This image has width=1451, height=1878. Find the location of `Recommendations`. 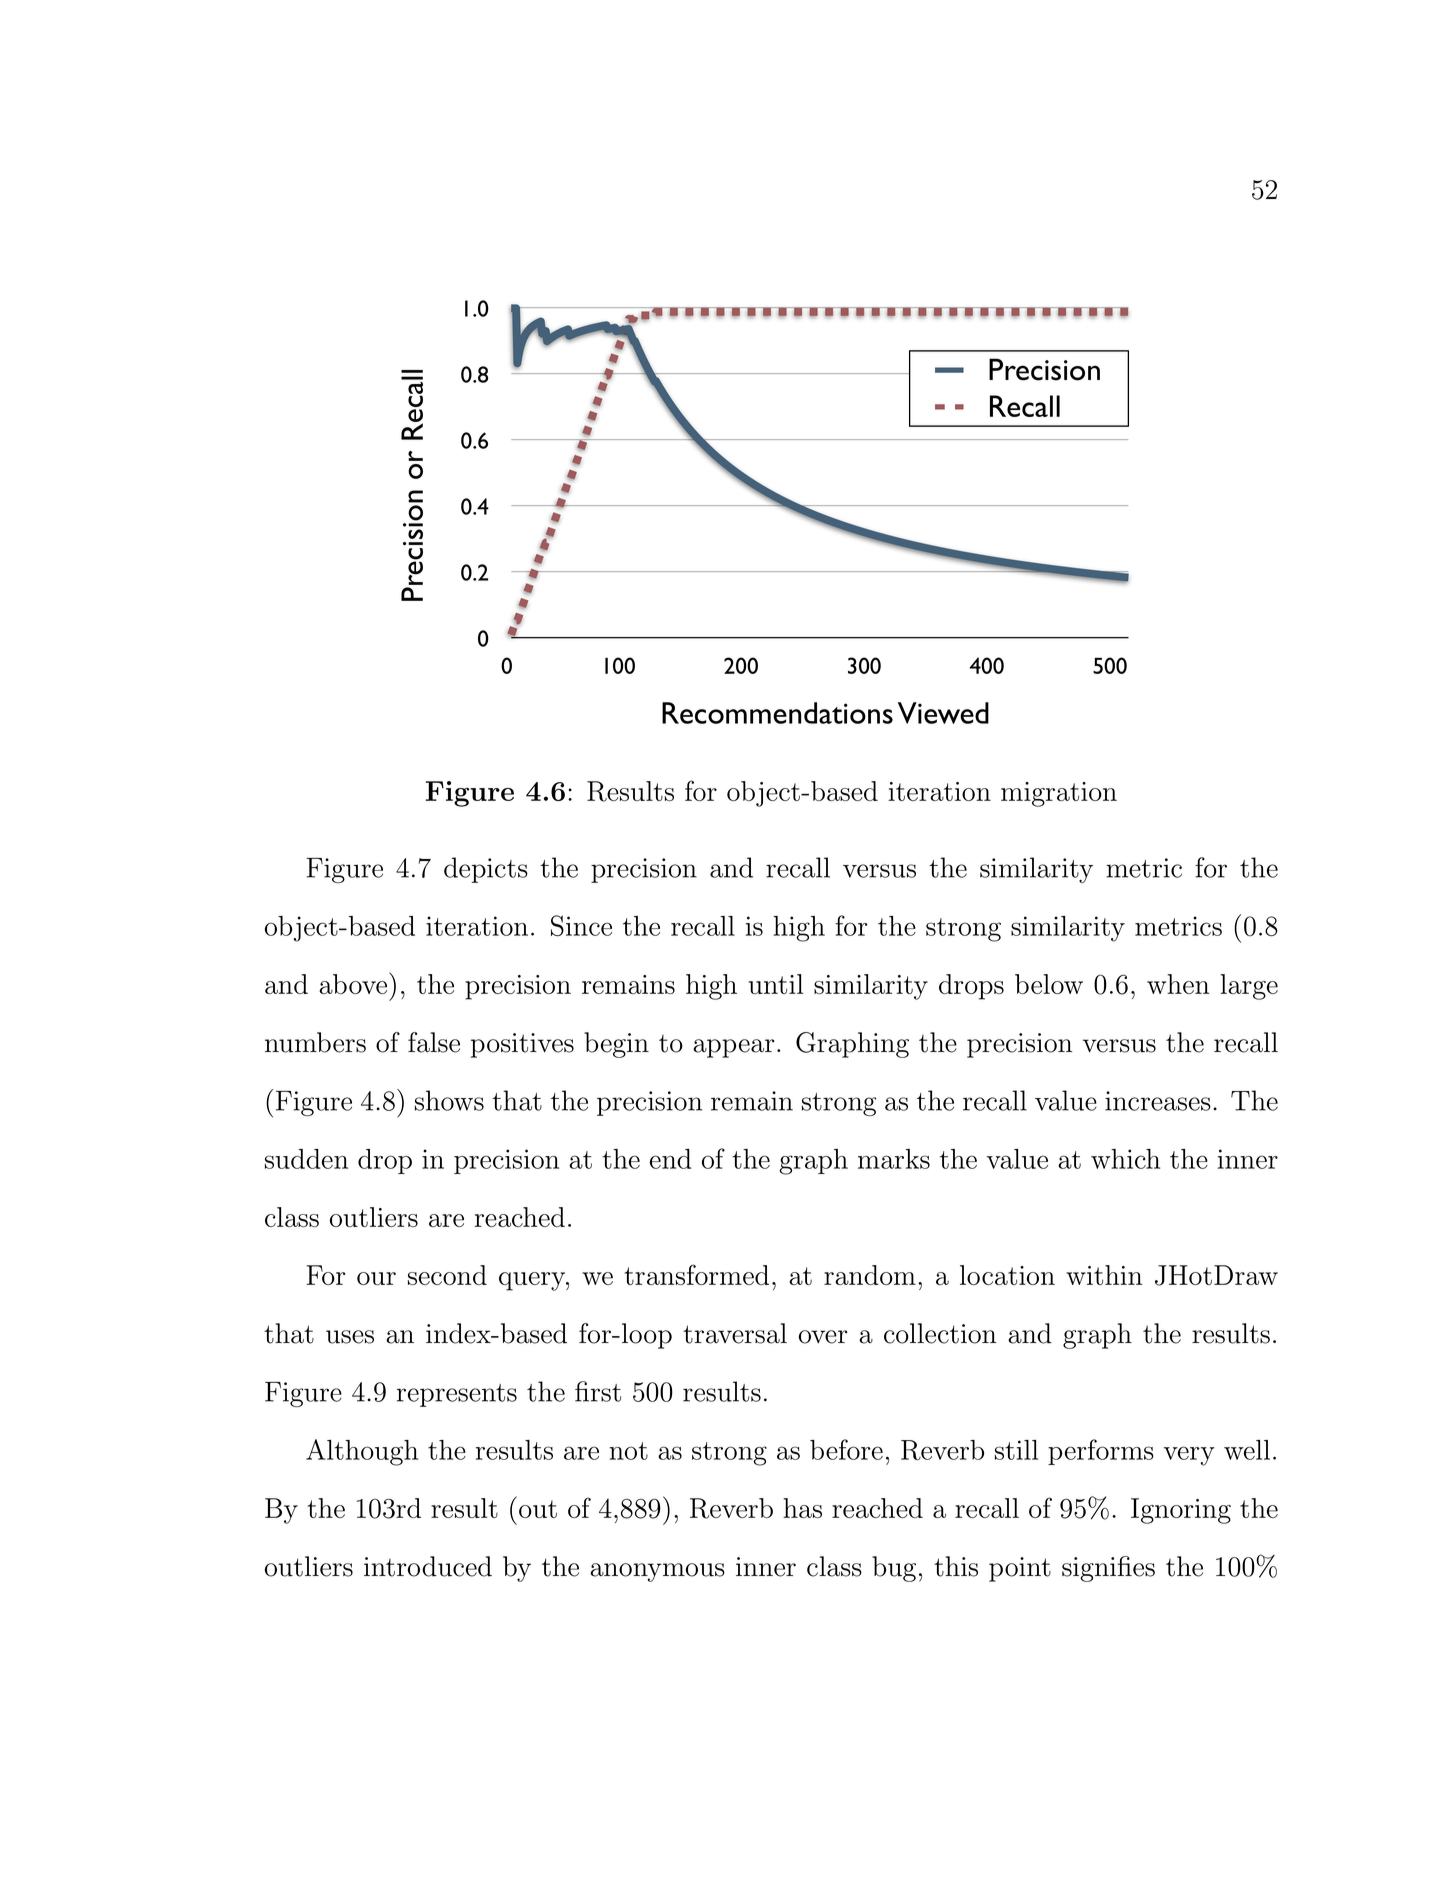

Recommendations is located at coordinates (777, 713).
